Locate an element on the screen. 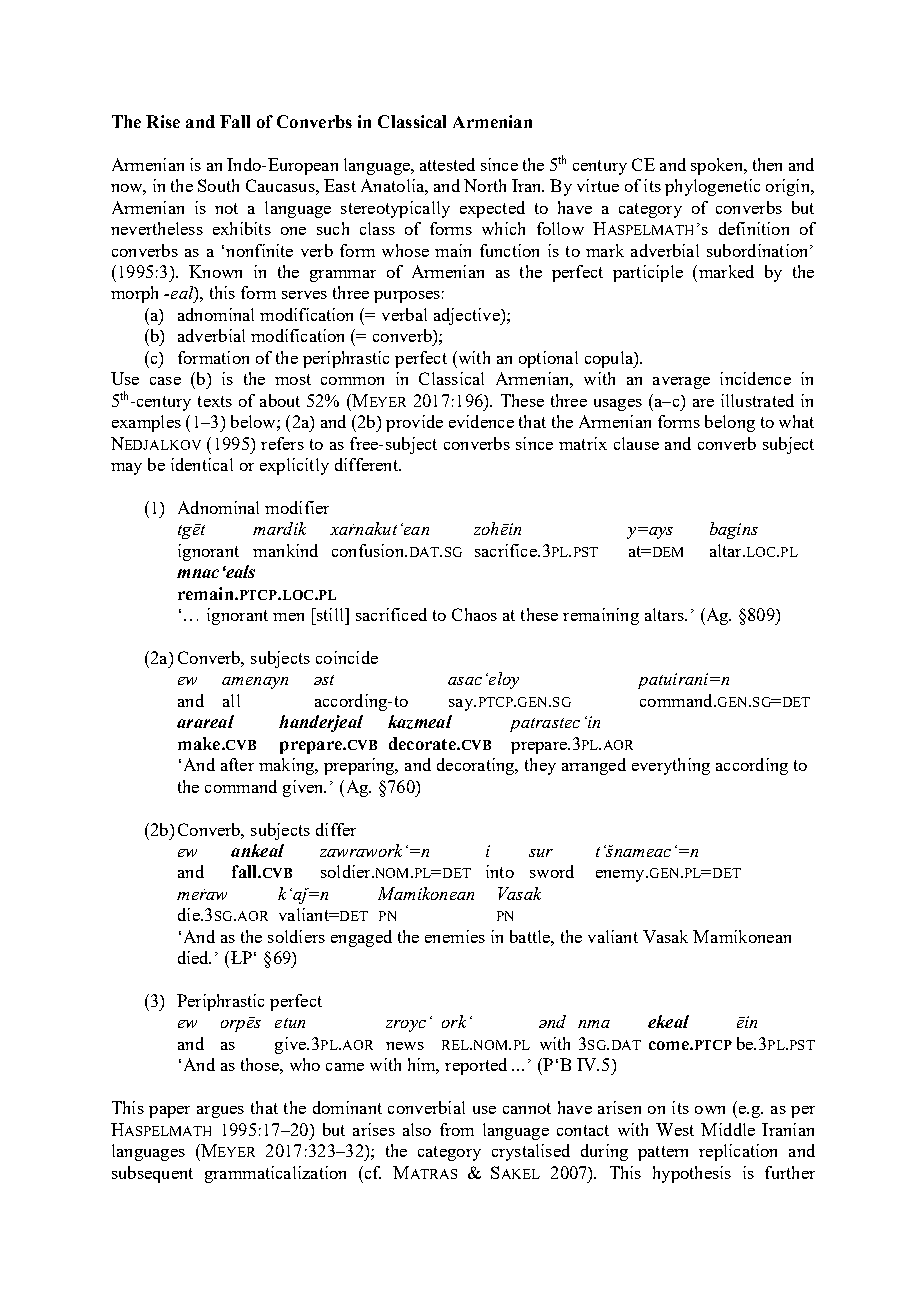 This screenshot has width=924, height=1308. North is located at coordinates (485, 185).
